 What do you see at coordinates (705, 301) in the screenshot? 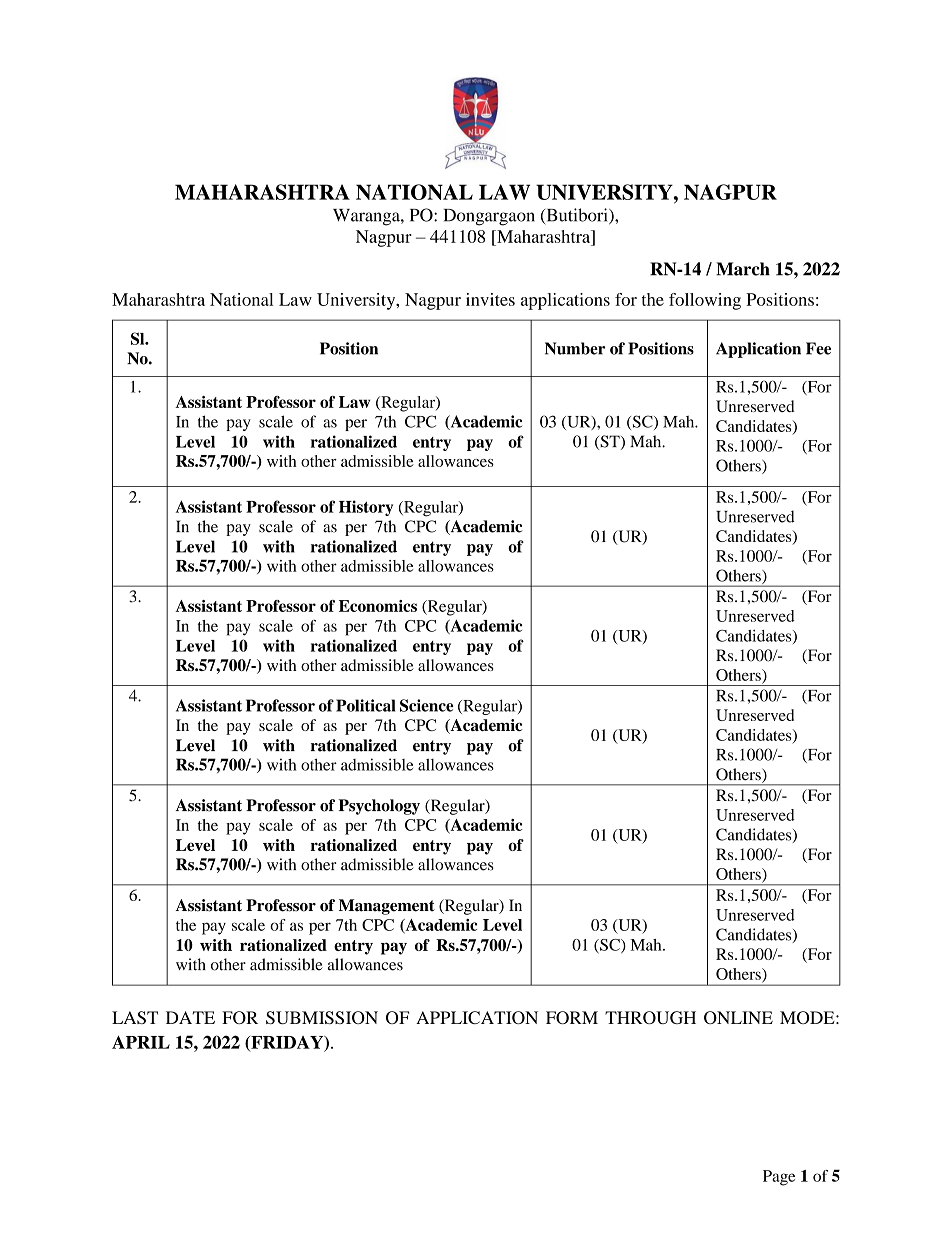
I see `following` at bounding box center [705, 301].
